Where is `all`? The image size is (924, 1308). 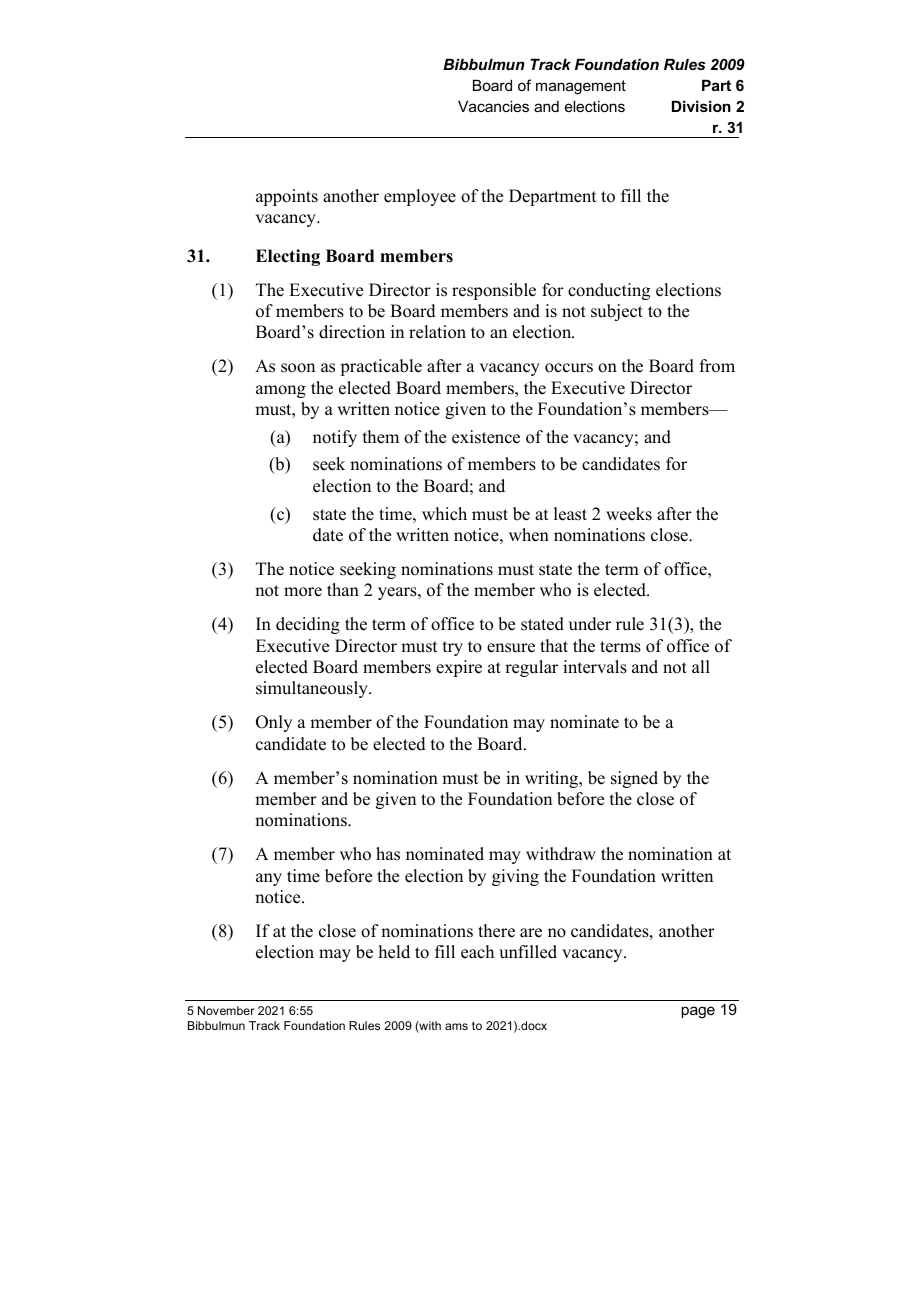
all is located at coordinates (701, 666).
